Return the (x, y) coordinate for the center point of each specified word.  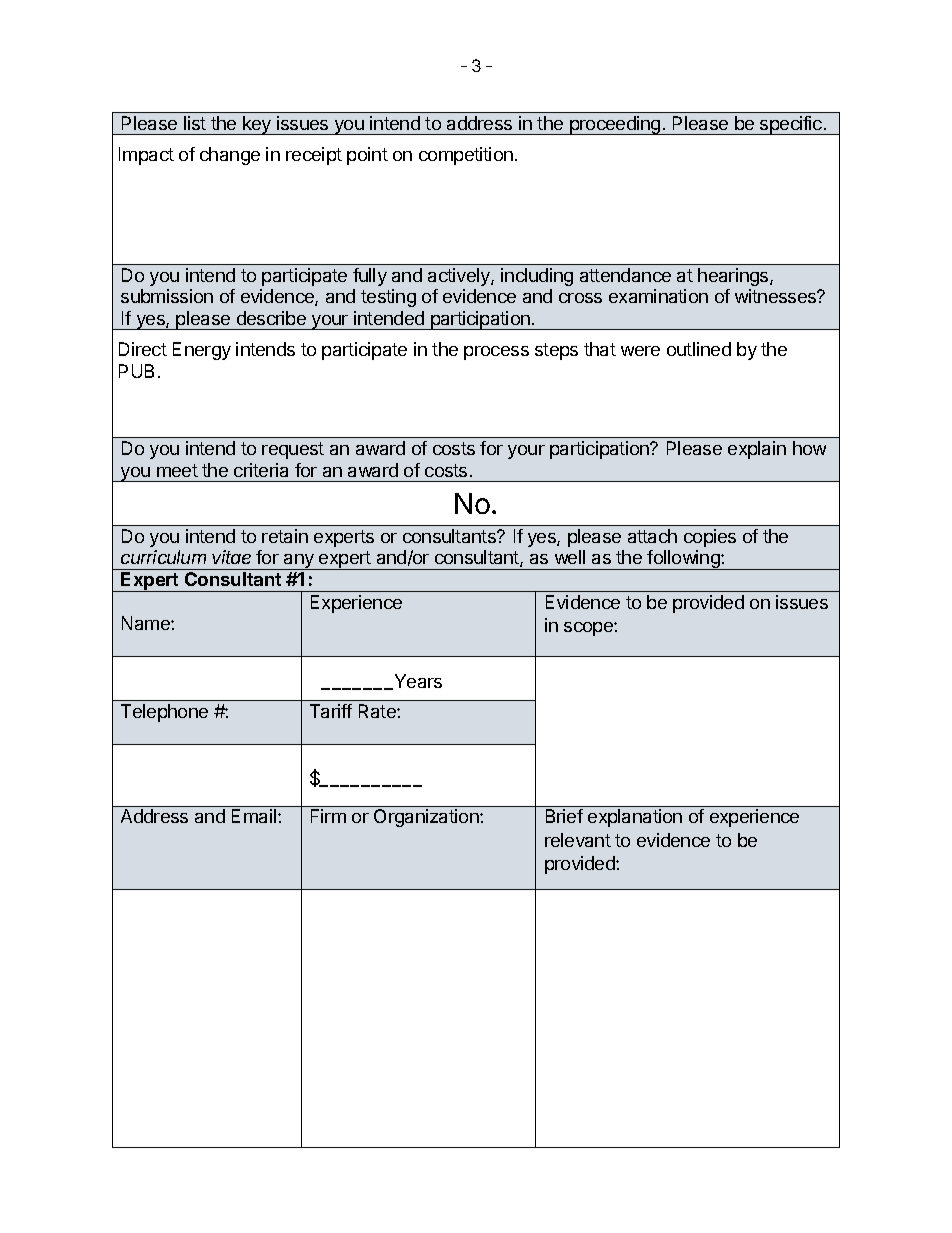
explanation (635, 818)
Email (255, 816)
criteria (261, 470)
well (570, 557)
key (257, 125)
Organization (427, 818)
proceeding (615, 125)
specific (791, 125)
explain (757, 450)
